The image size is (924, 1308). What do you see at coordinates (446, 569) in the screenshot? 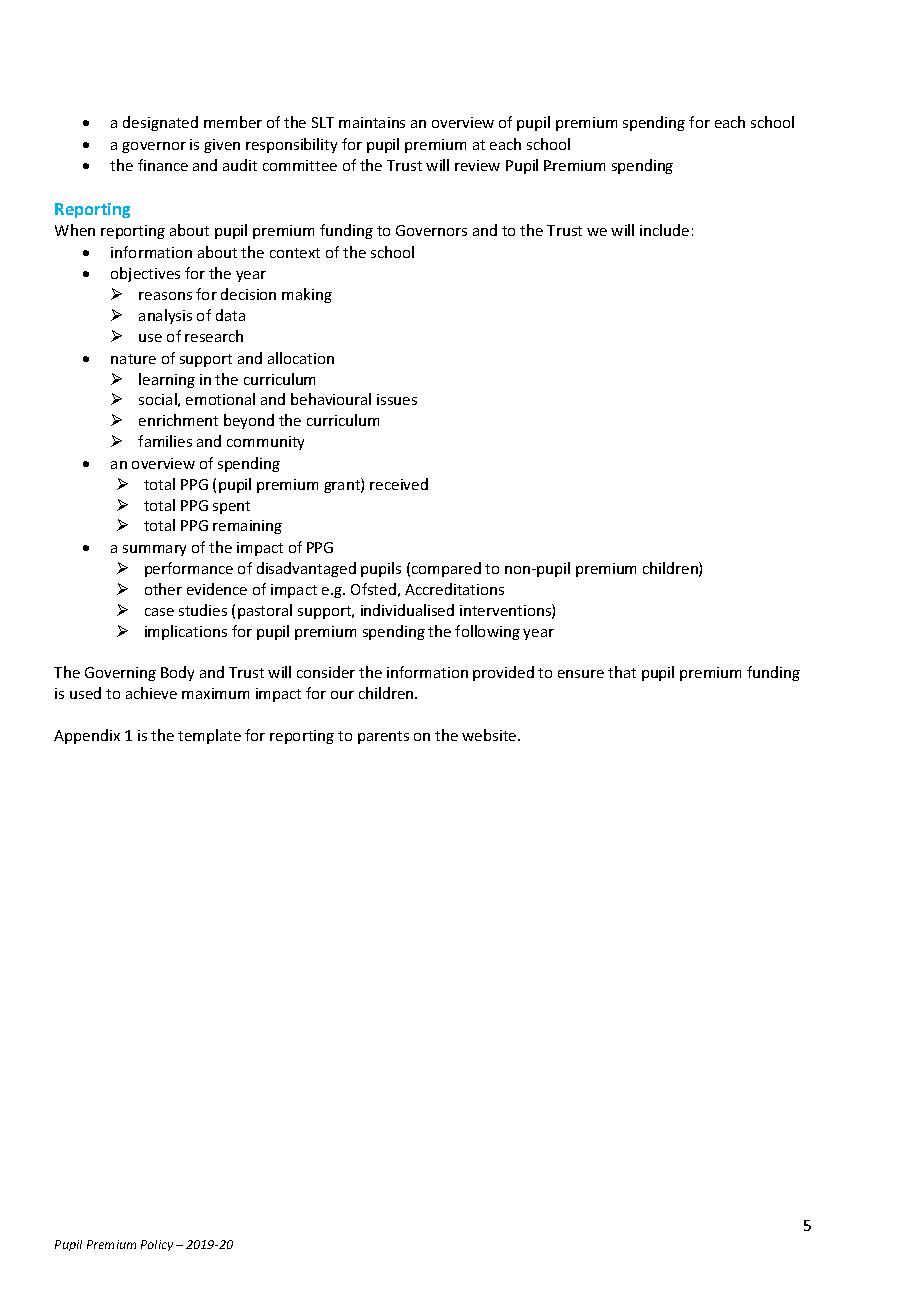
I see `compared` at bounding box center [446, 569].
